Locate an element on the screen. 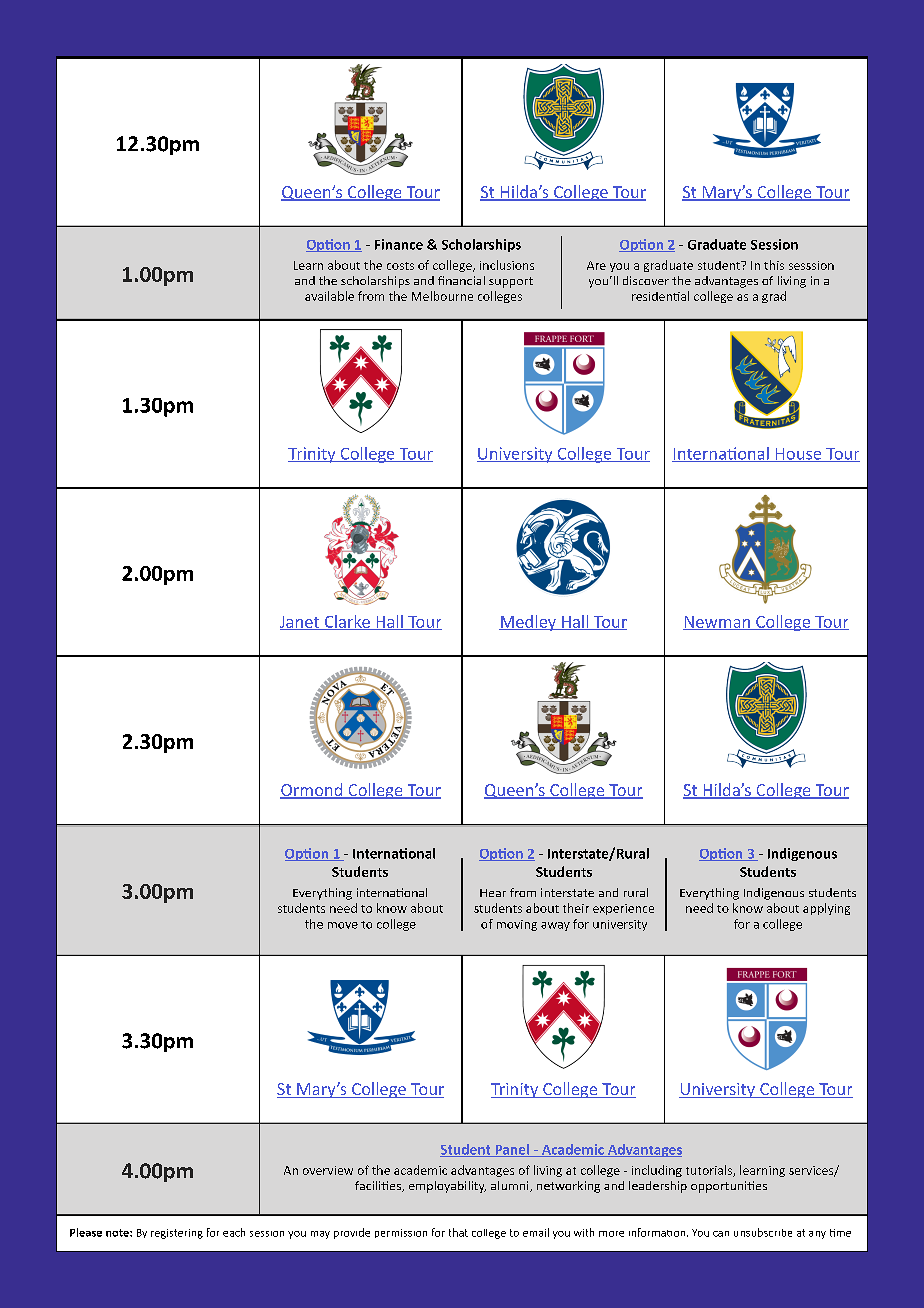 This screenshot has height=1308, width=924. this is located at coordinates (774, 265).
